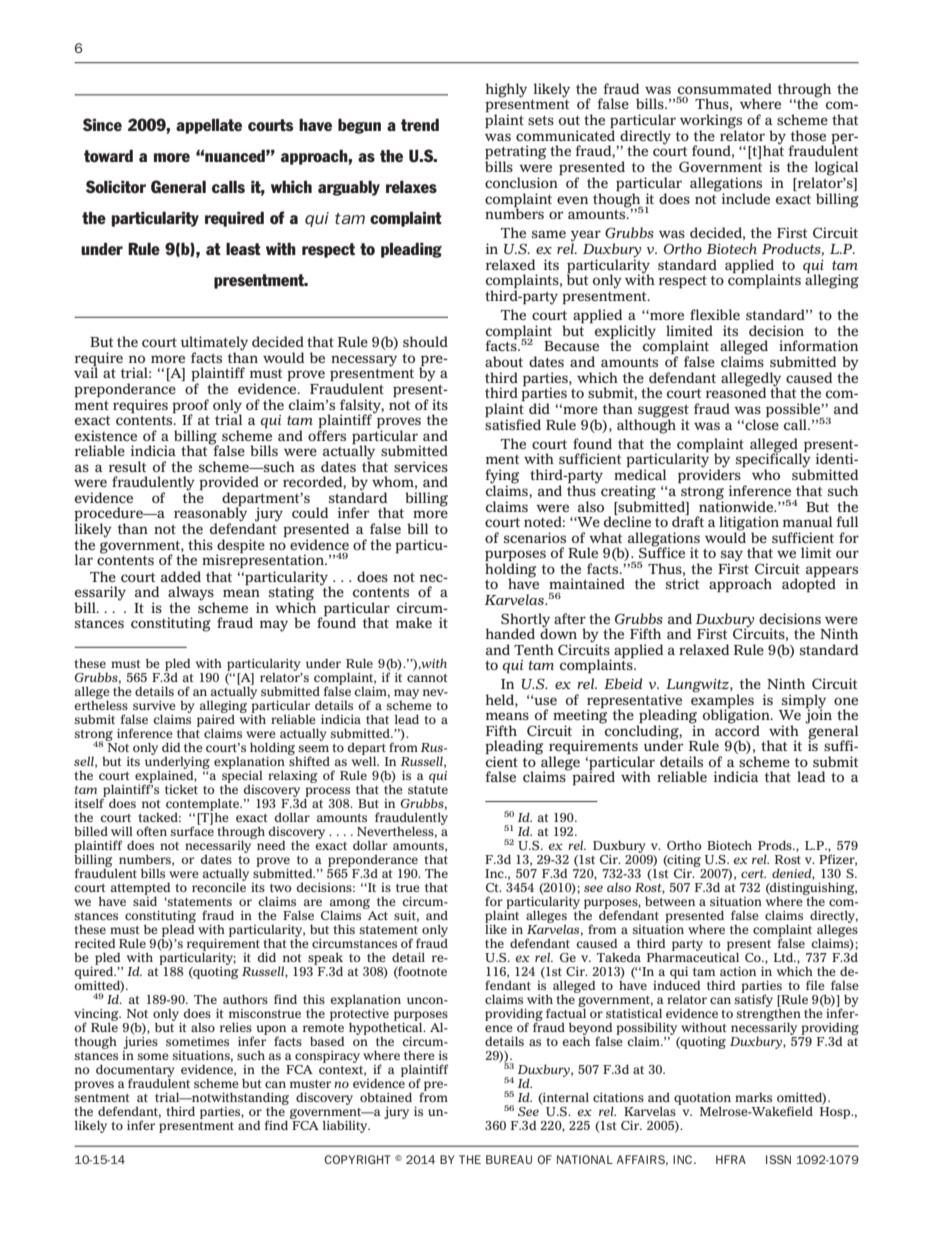 This image has height=1233, width=952. I want to click on marks, so click(753, 1097).
